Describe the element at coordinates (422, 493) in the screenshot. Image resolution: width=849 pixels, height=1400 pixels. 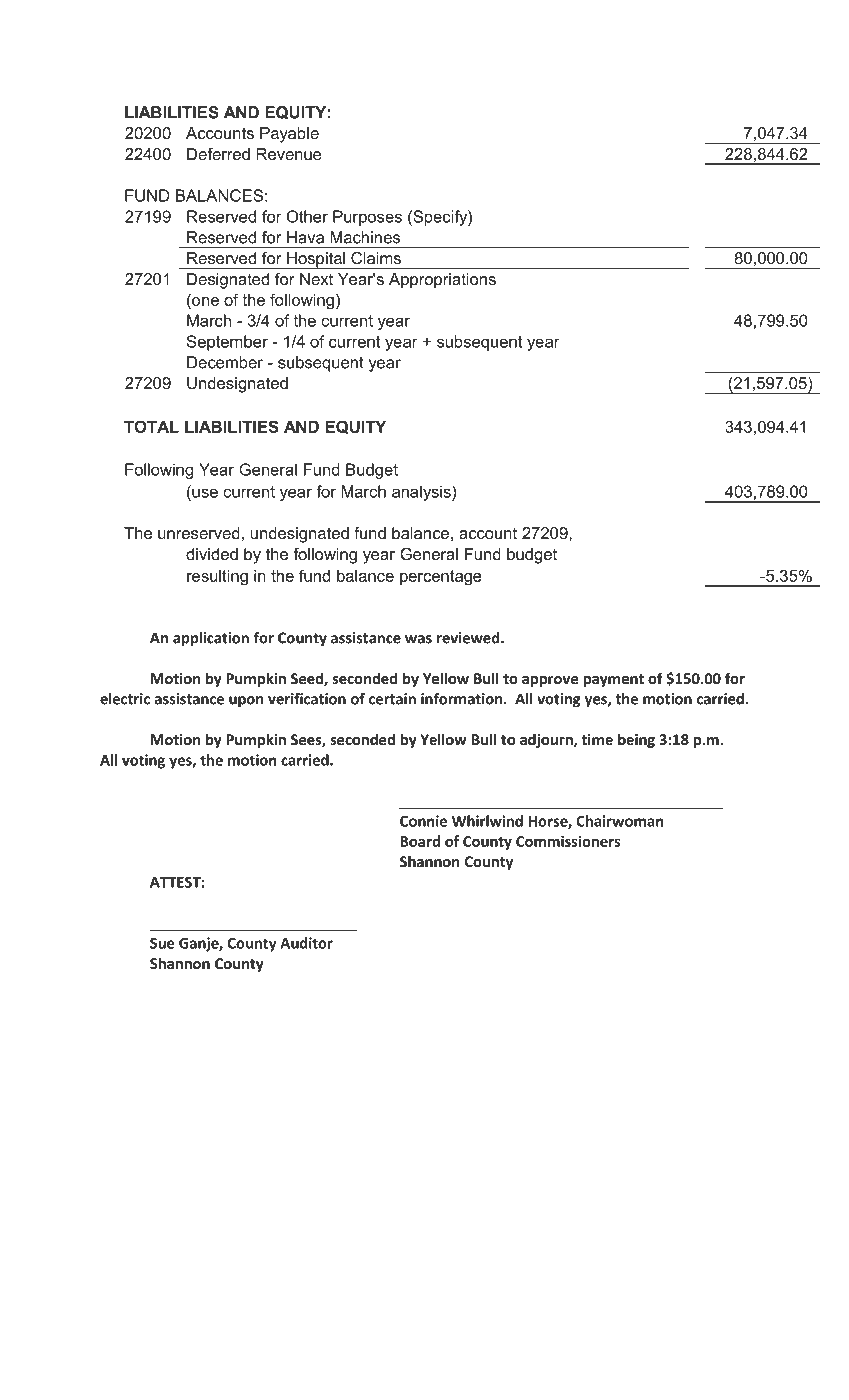
I see `analysis` at that location.
